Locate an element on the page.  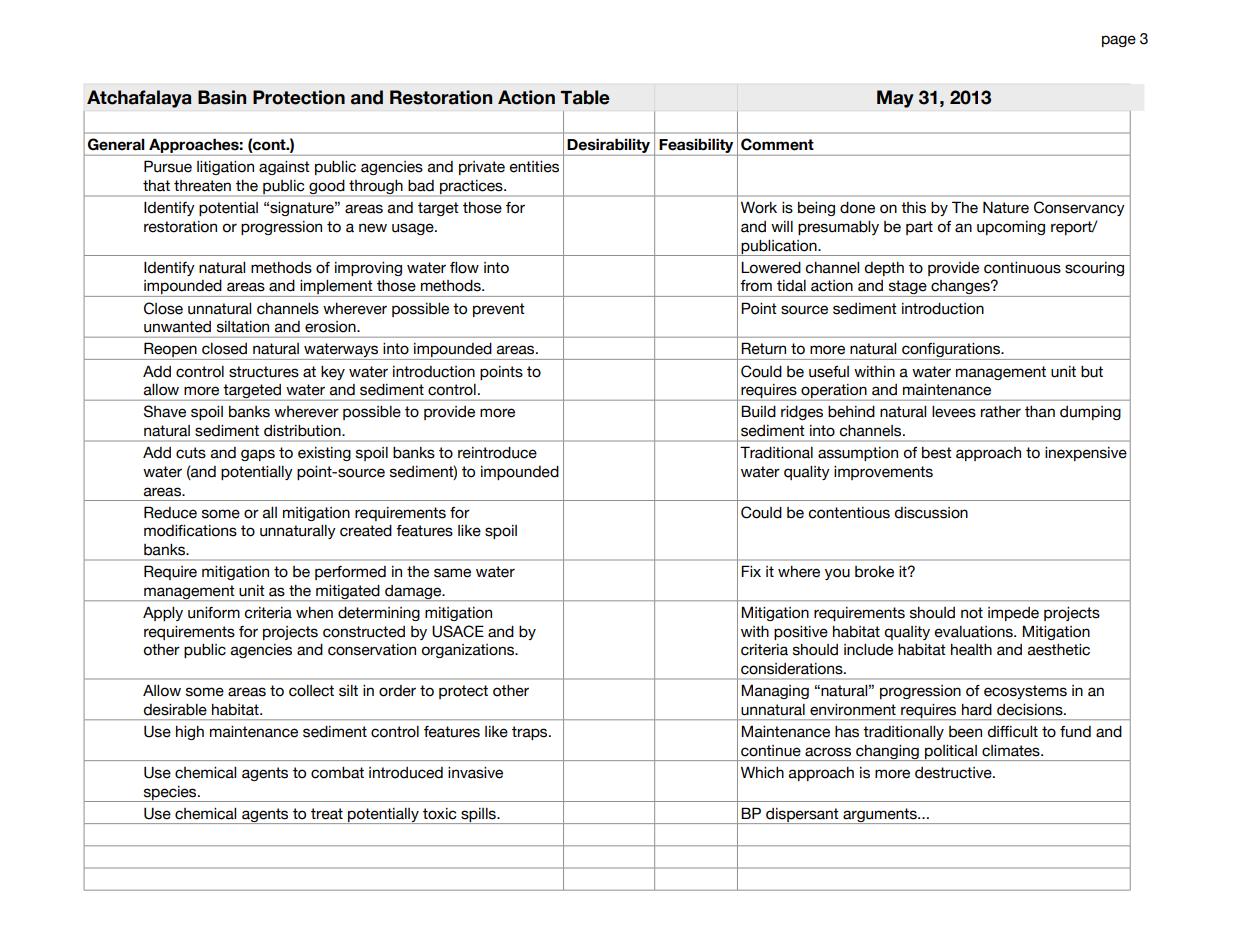
Basin is located at coordinates (222, 97).
